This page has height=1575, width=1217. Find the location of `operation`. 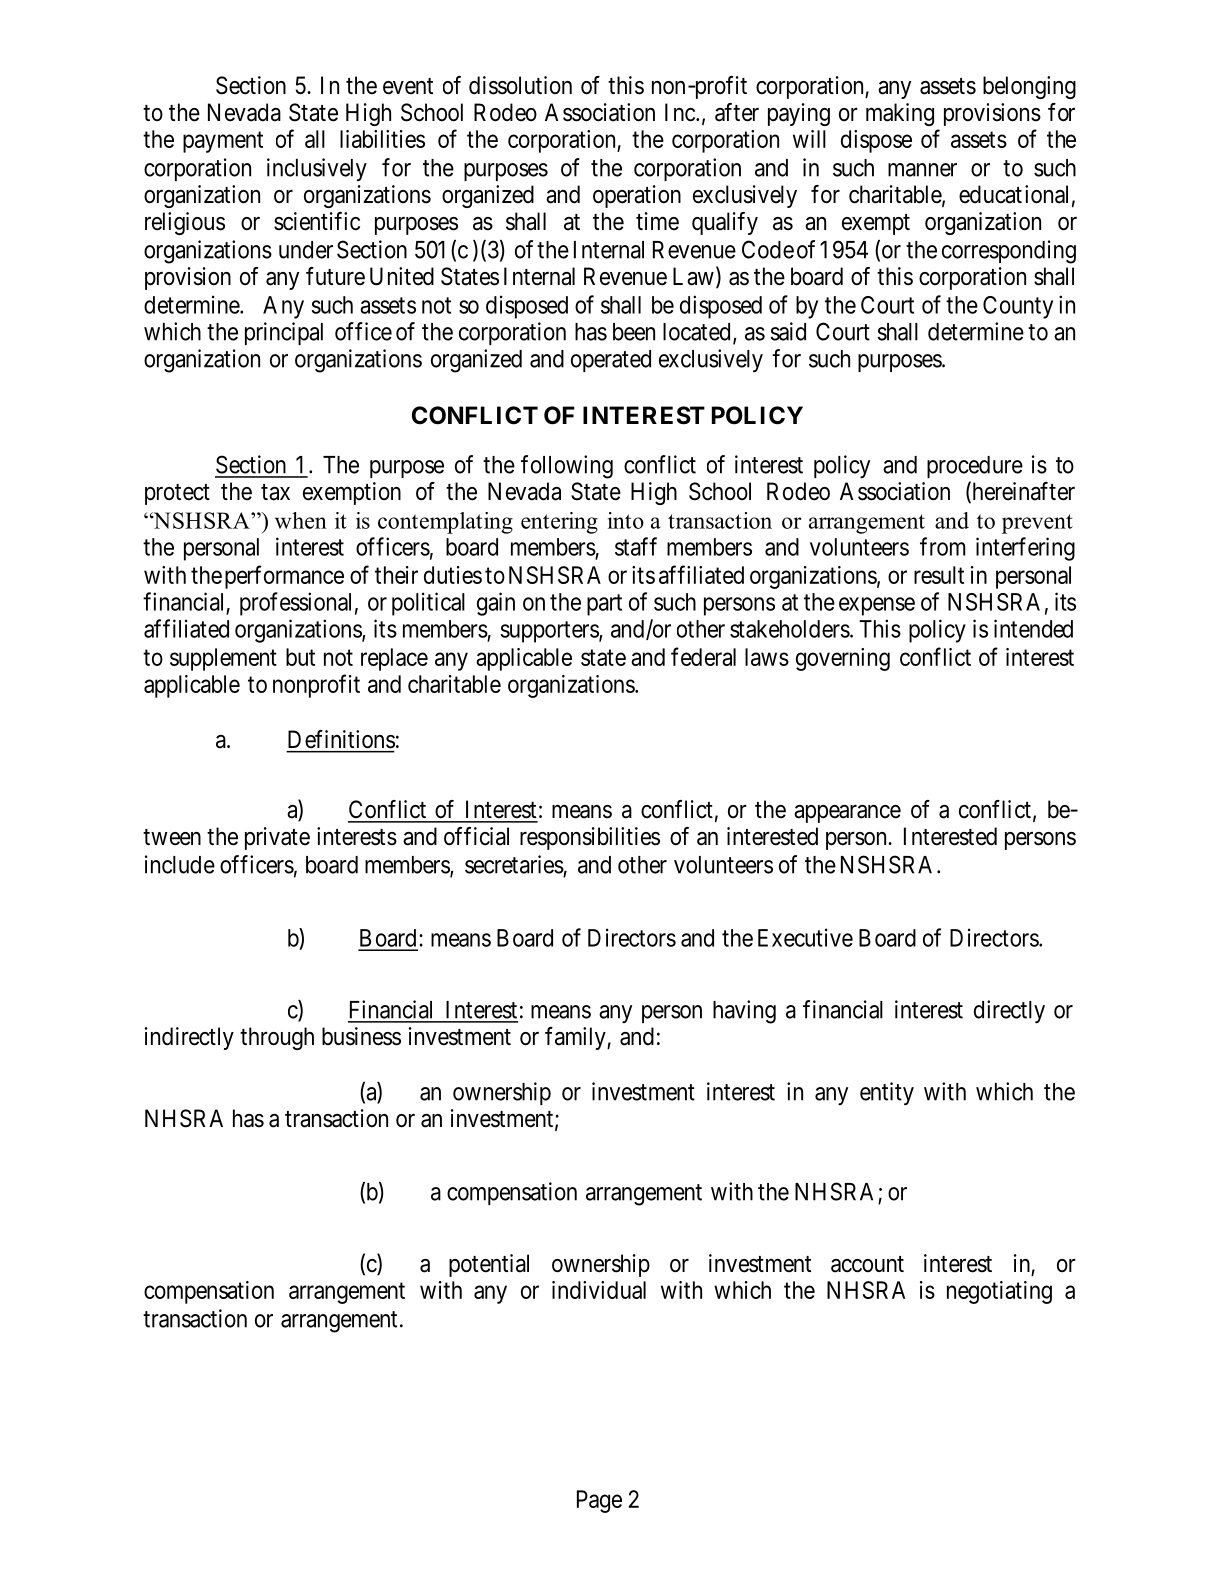

operation is located at coordinates (637, 196).
